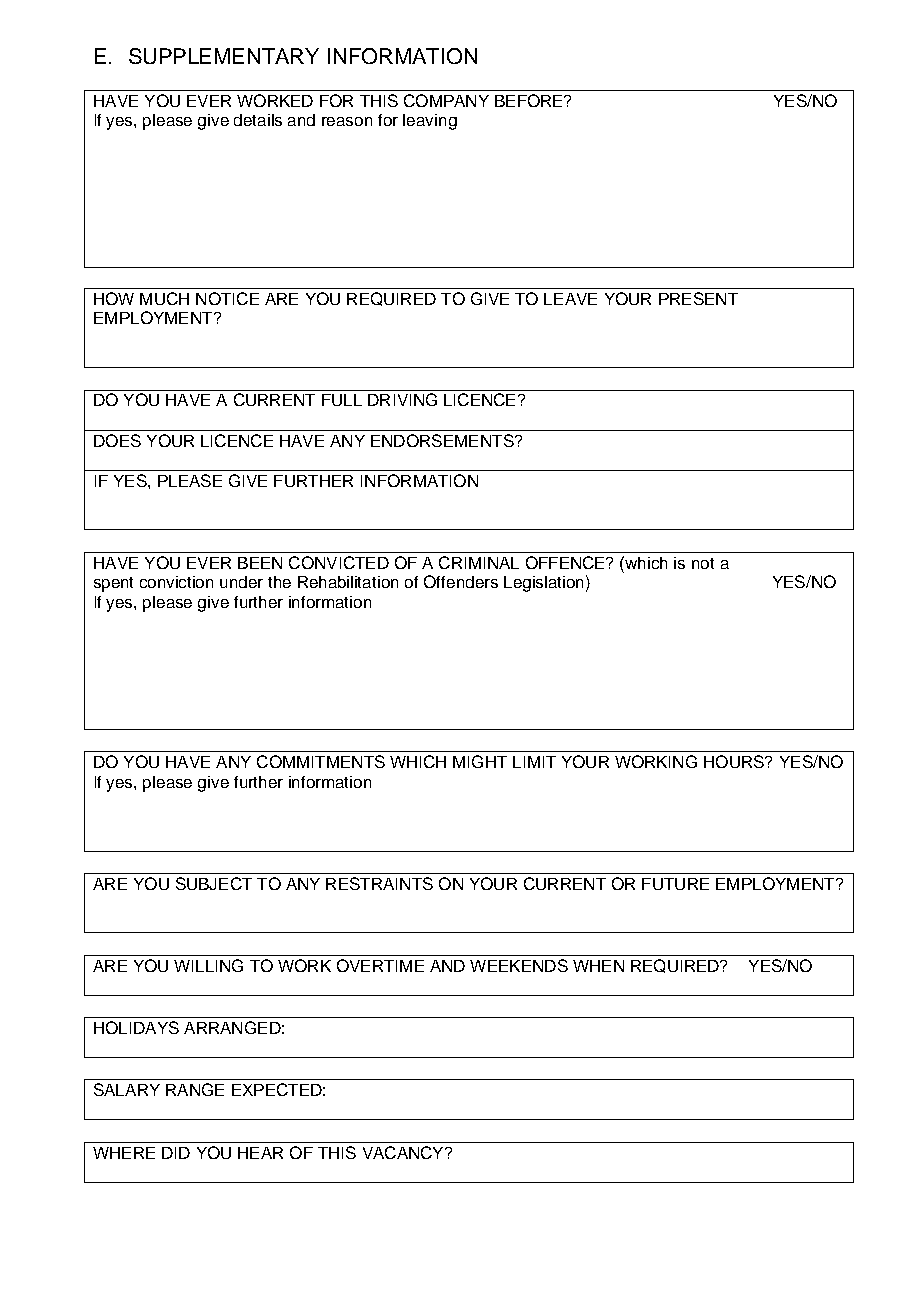 This screenshot has height=1308, width=924. What do you see at coordinates (117, 440) in the screenshot?
I see `DOES` at bounding box center [117, 440].
